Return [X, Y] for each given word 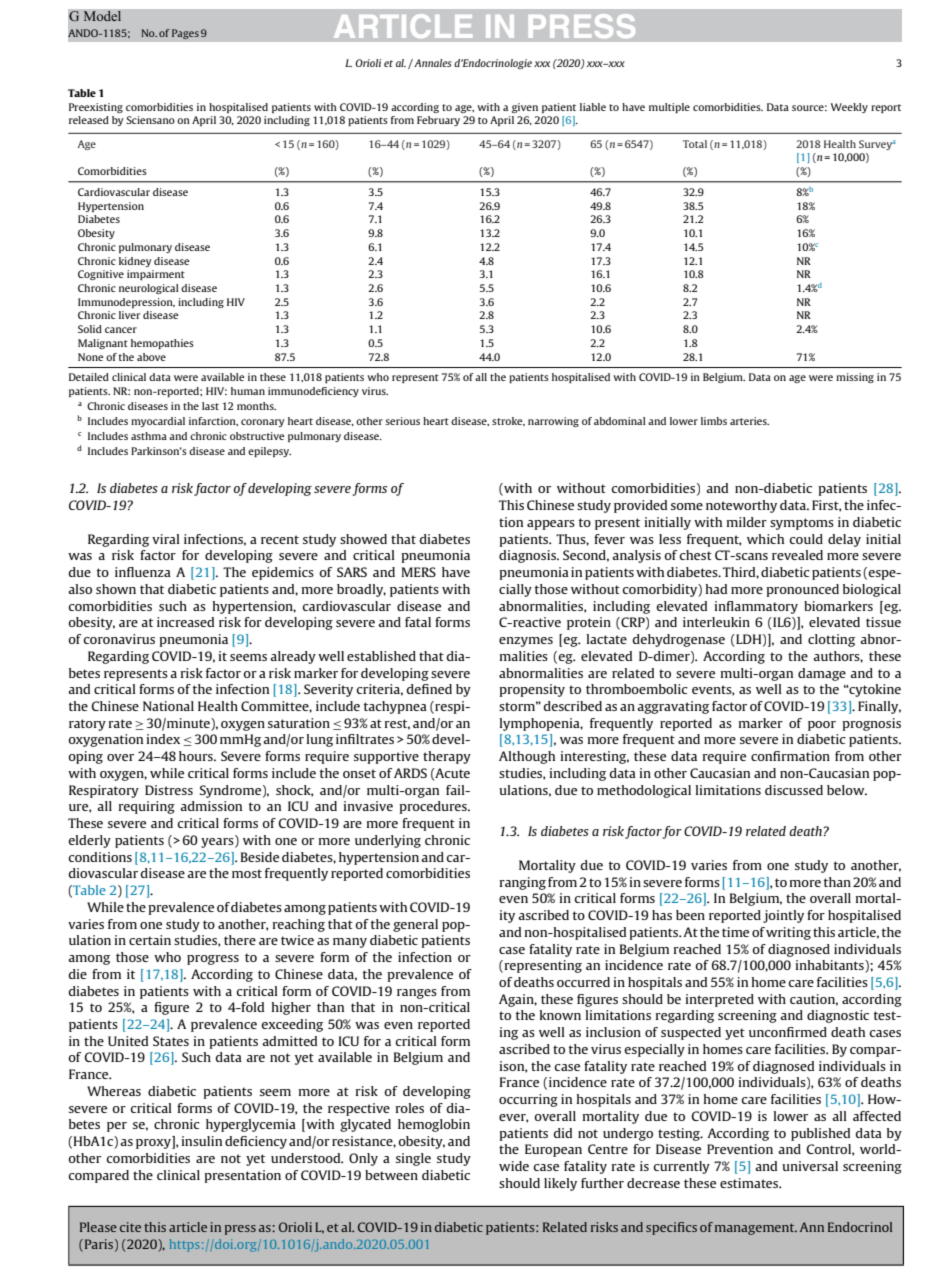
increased [185, 622]
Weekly [849, 108]
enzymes [526, 642]
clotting [831, 640]
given [525, 108]
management [756, 1229]
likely [560, 1184]
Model [102, 16]
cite [130, 1227]
